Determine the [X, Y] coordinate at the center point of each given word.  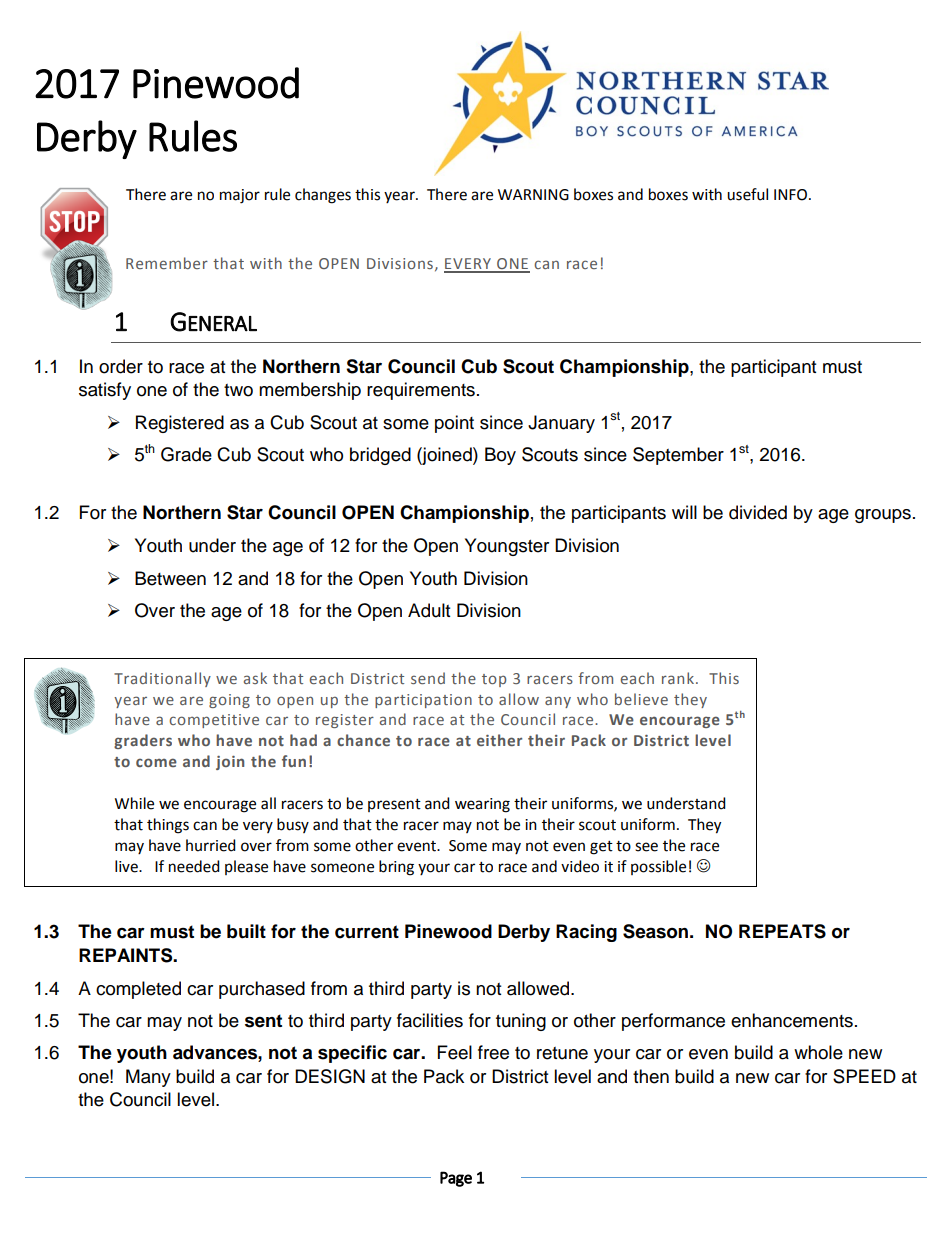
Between [170, 578]
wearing [482, 805]
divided [758, 512]
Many [148, 1078]
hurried [211, 845]
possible [658, 867]
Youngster [507, 547]
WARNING [533, 195]
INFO [790, 195]
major [240, 196]
